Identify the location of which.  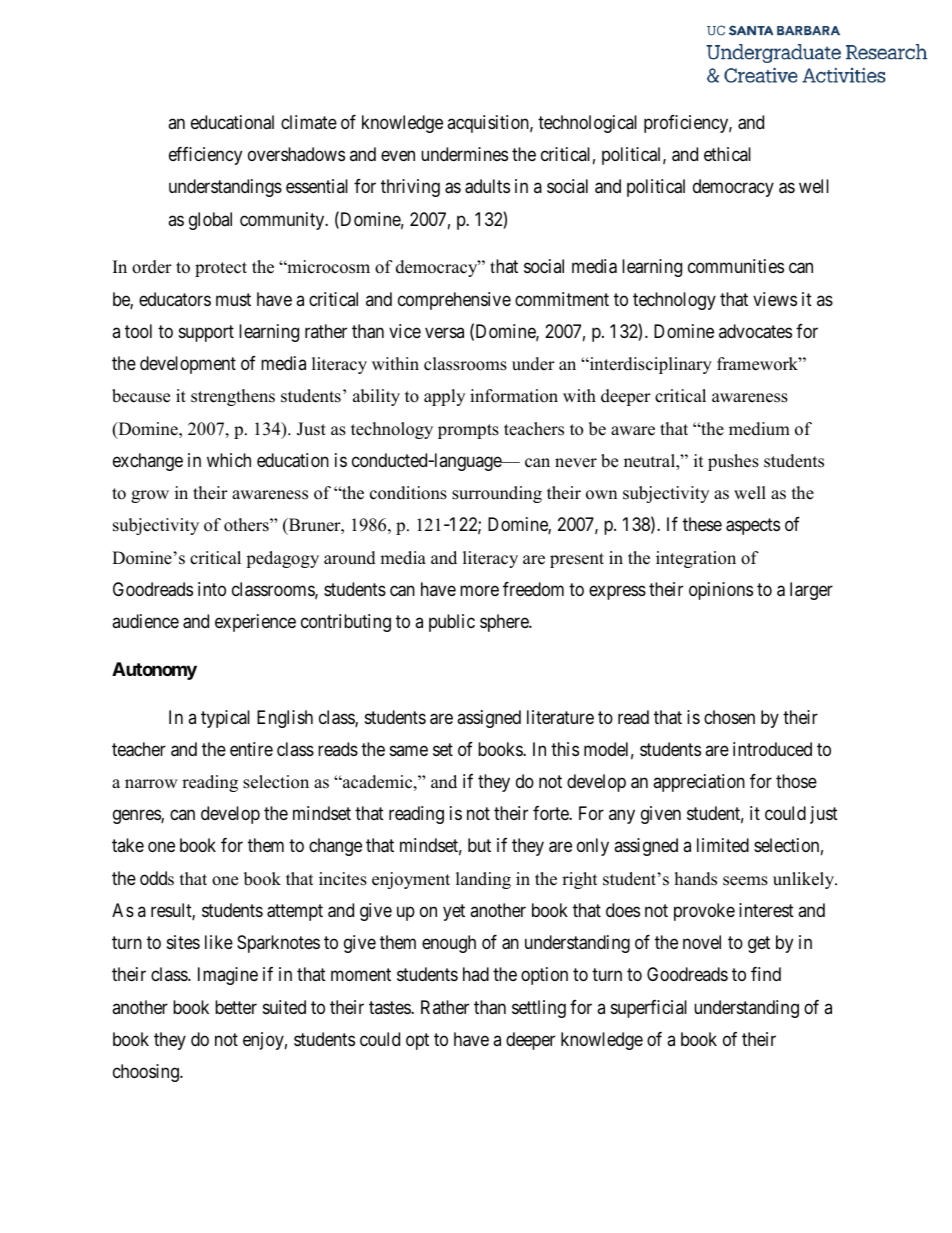
(229, 460).
